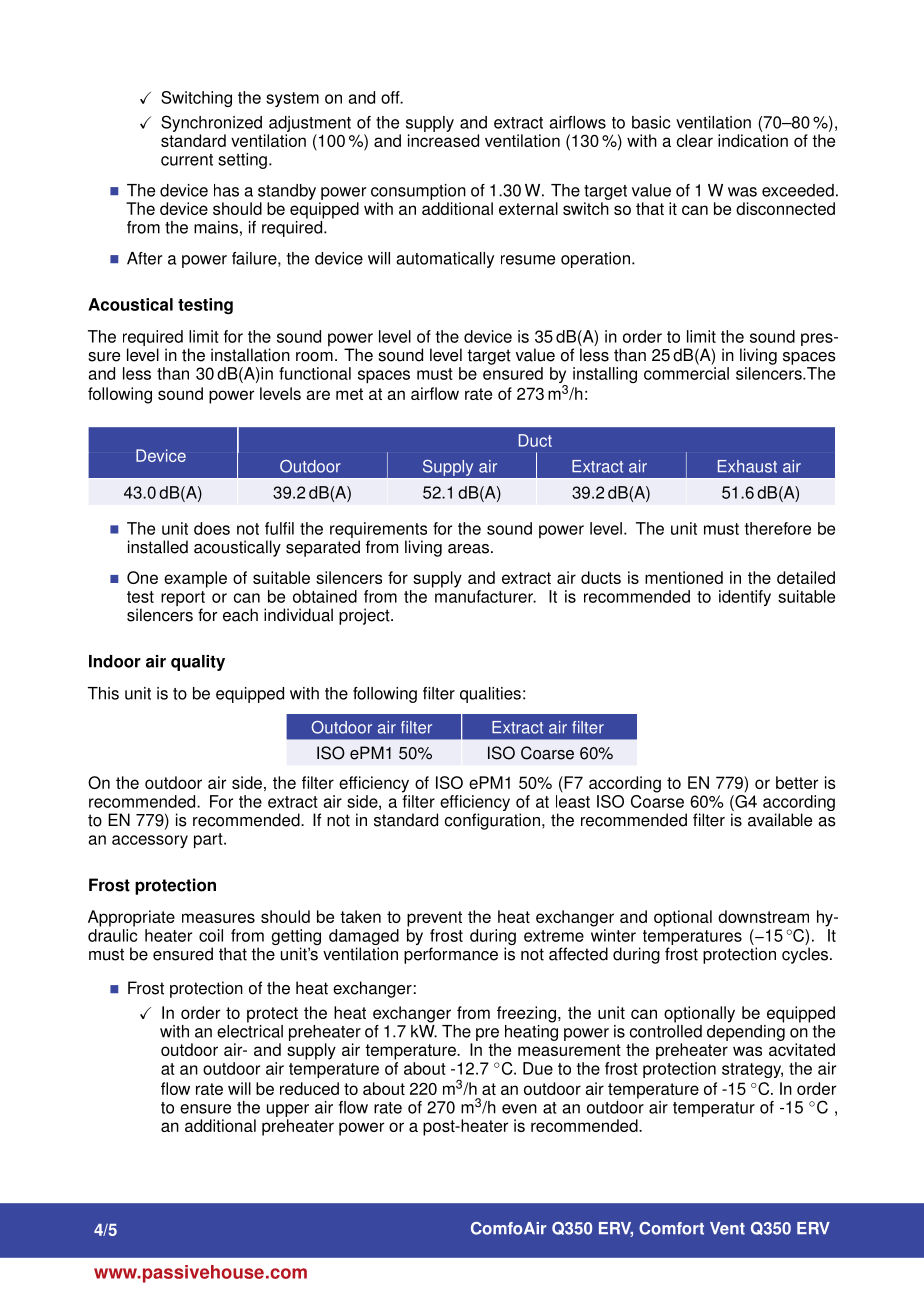 The image size is (924, 1308). What do you see at coordinates (671, 1228) in the screenshot?
I see `Comfort` at bounding box center [671, 1228].
